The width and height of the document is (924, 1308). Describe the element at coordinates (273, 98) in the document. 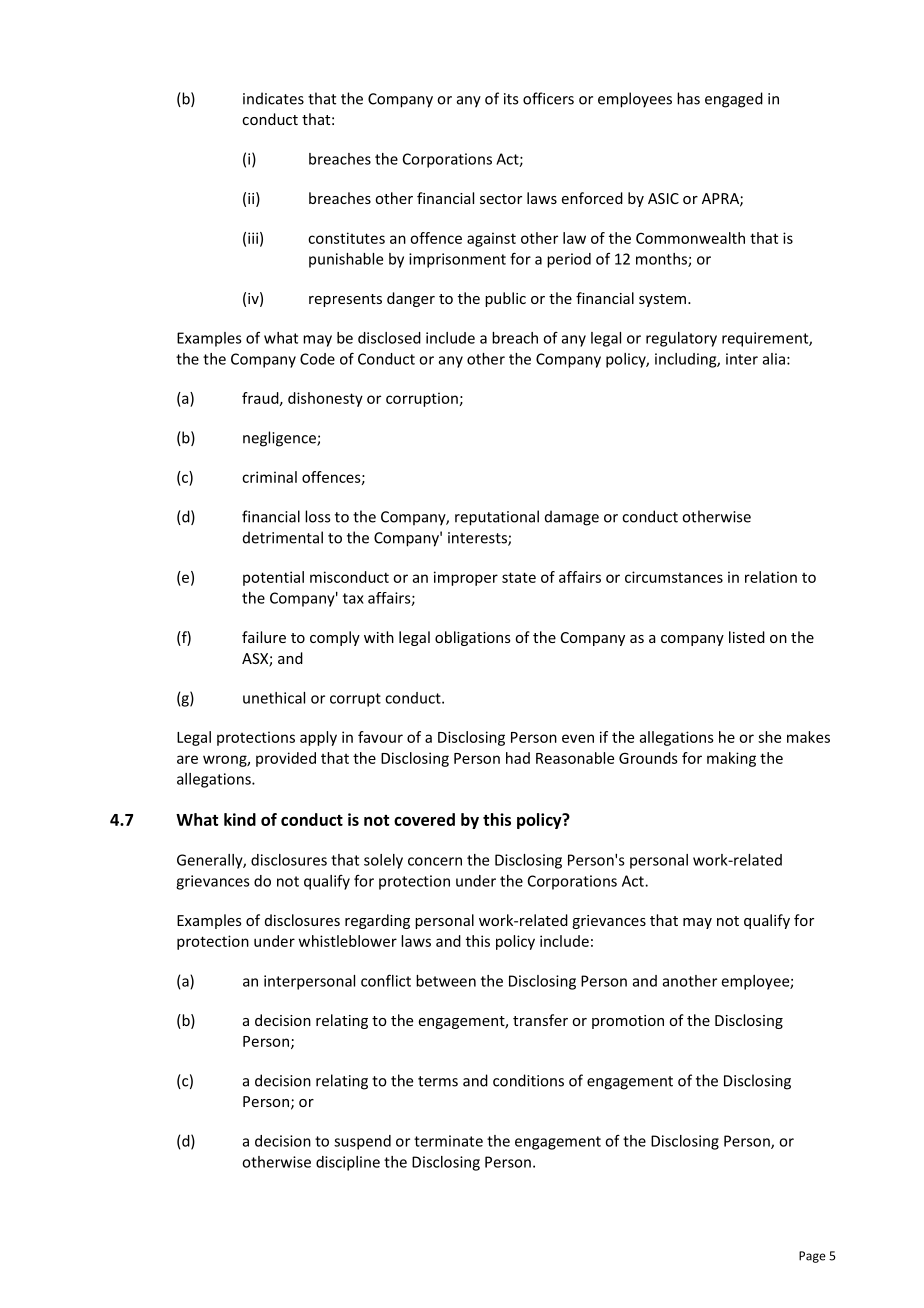

I see `indicates` at that location.
